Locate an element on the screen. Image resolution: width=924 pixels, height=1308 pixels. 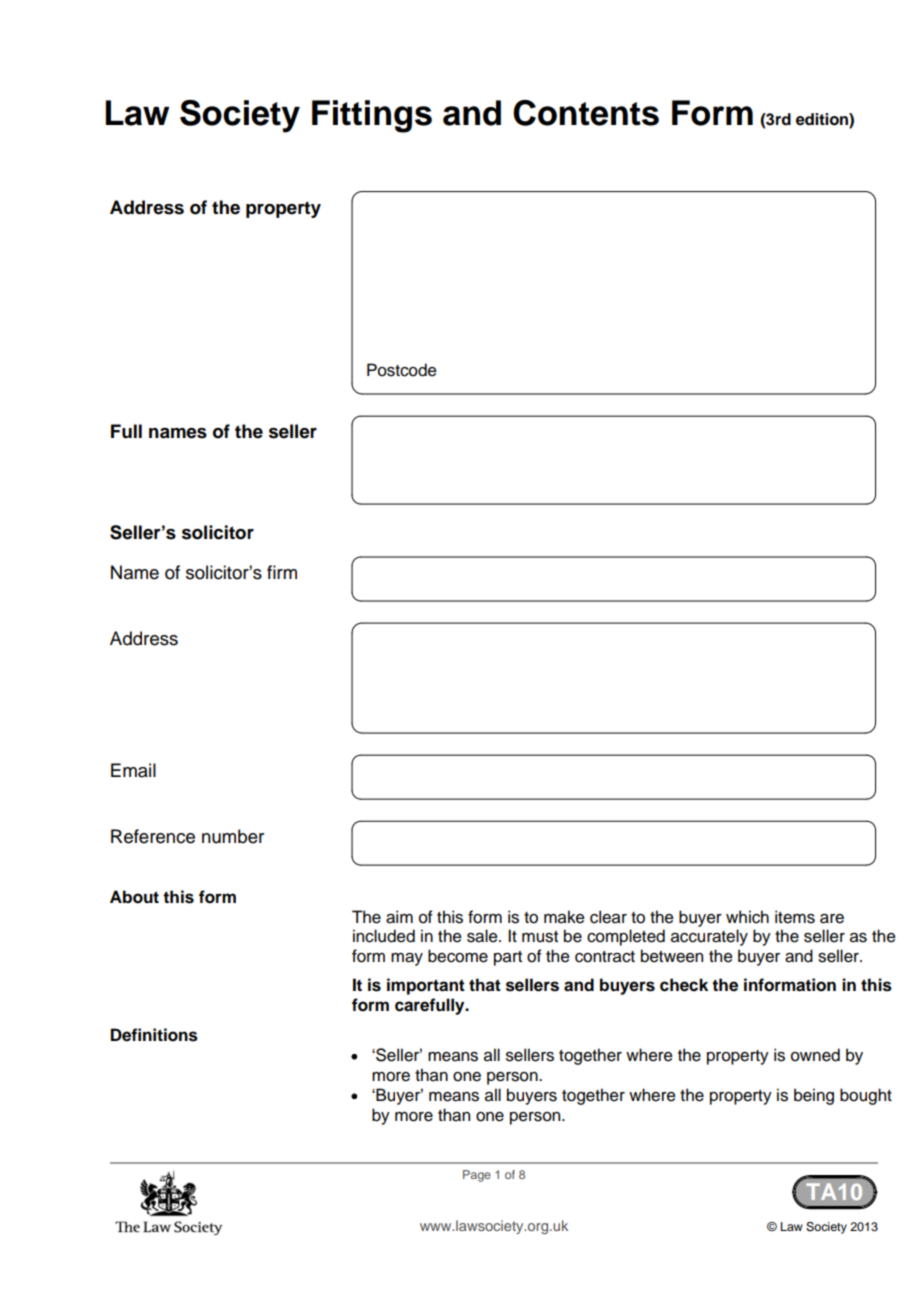
Contents is located at coordinates (586, 113).
